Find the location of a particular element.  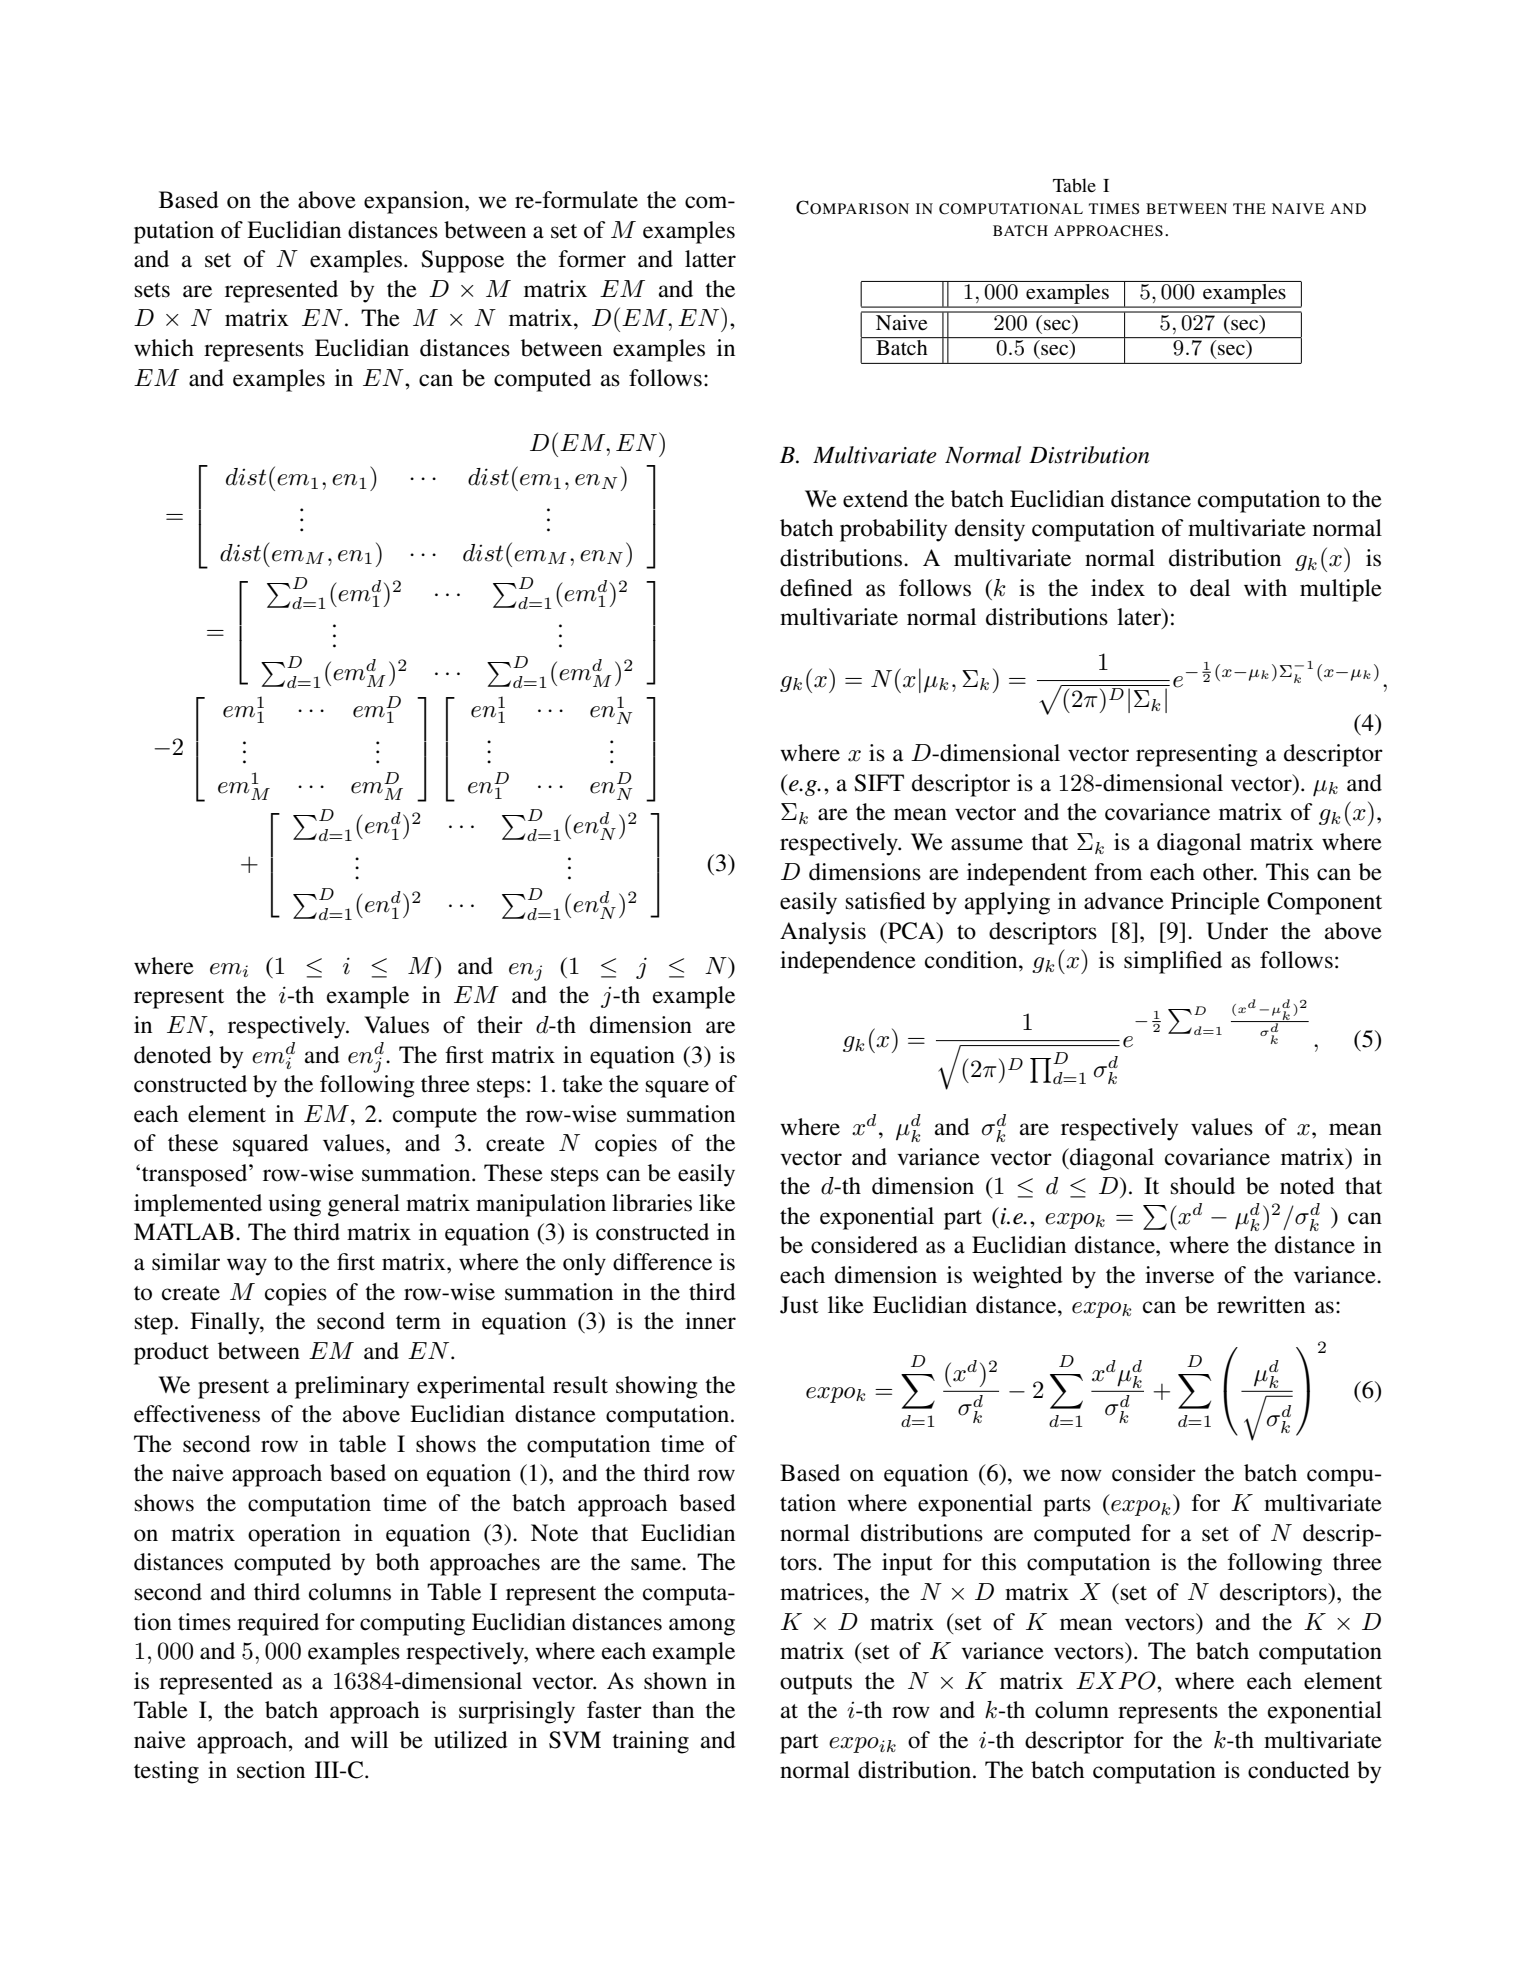

will is located at coordinates (369, 1739).
